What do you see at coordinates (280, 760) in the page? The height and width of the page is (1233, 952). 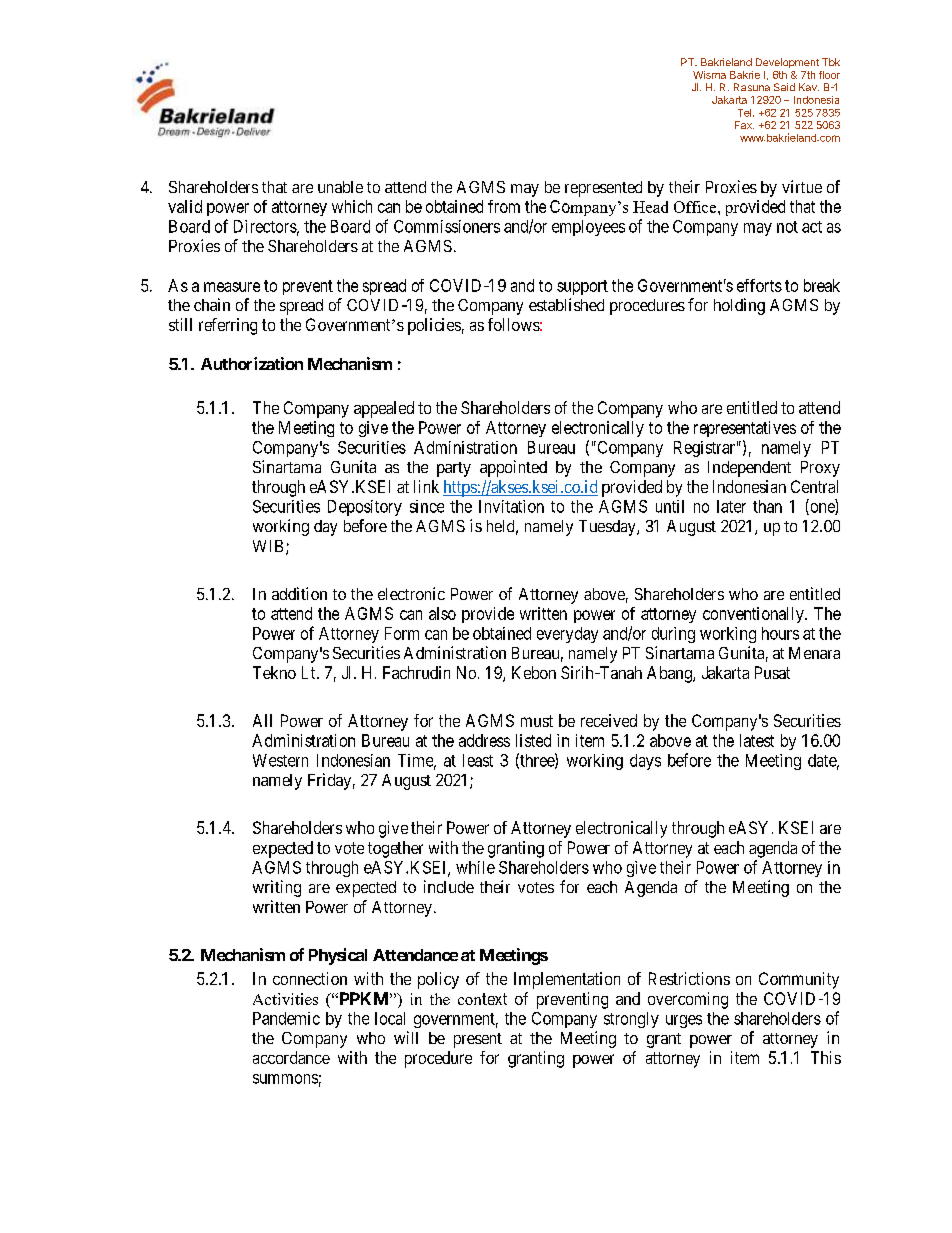 I see `Western` at bounding box center [280, 760].
